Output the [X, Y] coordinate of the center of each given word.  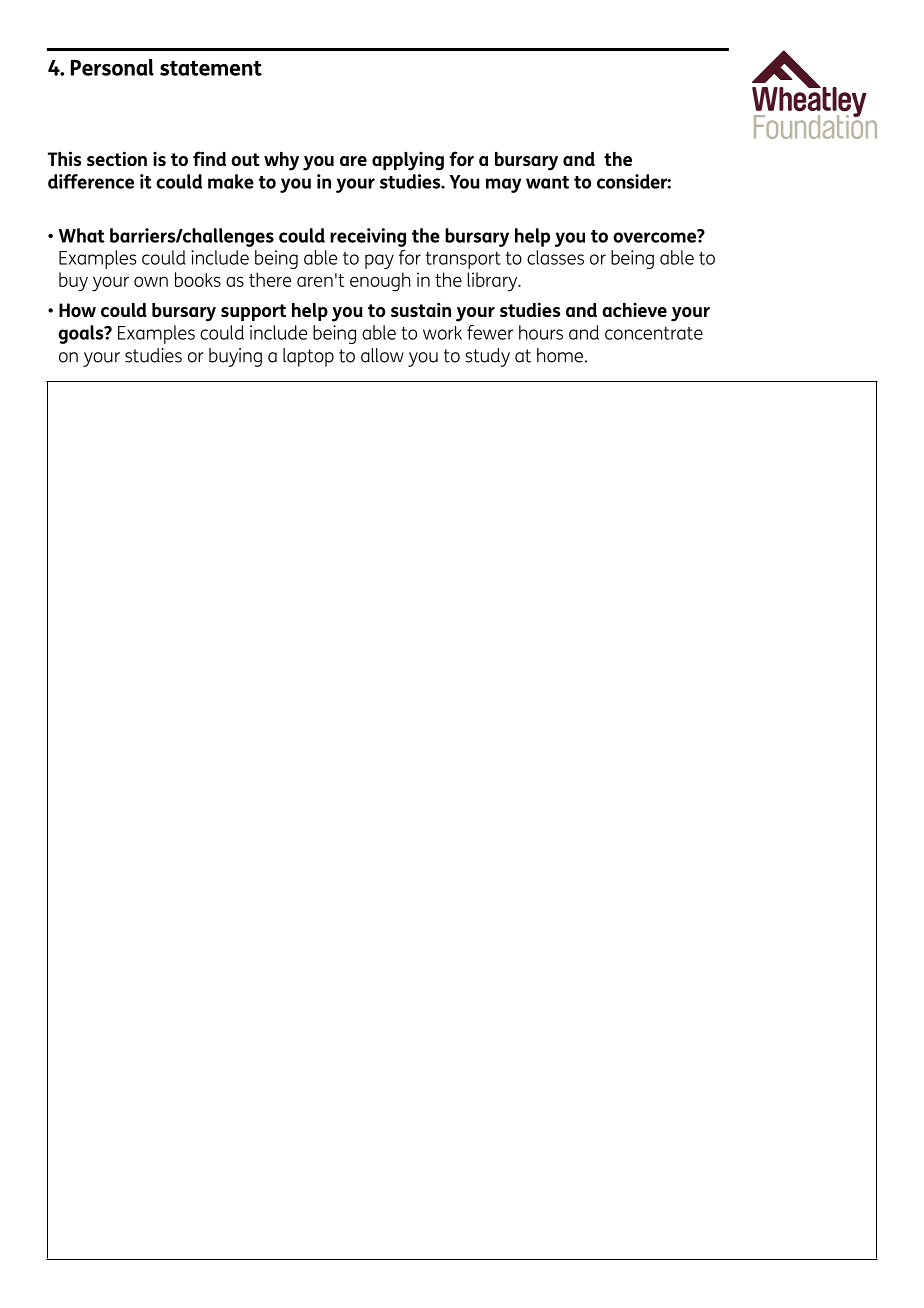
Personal [112, 67]
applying [408, 161]
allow [382, 355]
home [561, 355]
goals [82, 334]
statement [211, 68]
